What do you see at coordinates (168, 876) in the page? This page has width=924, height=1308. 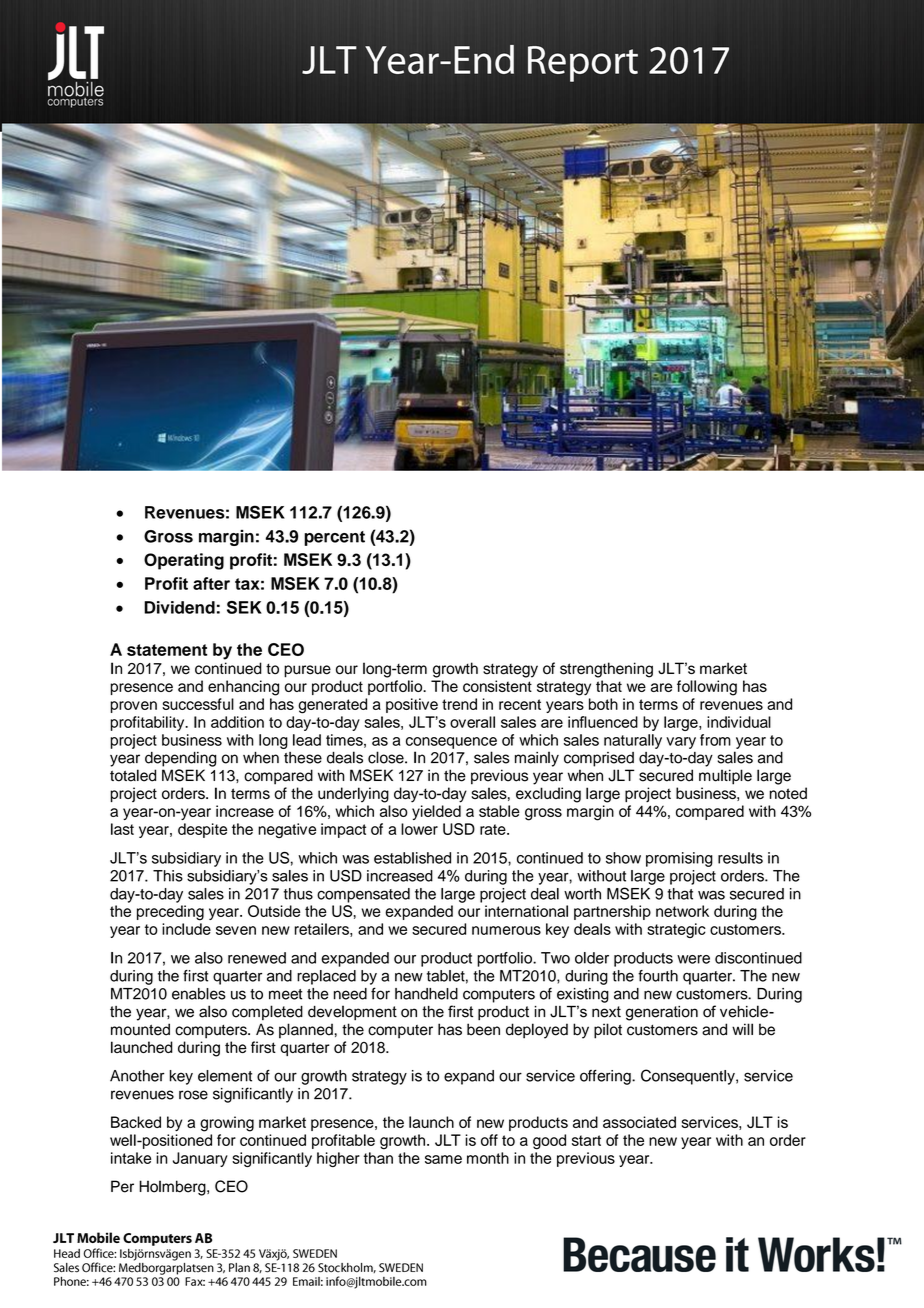 I see `This` at bounding box center [168, 876].
